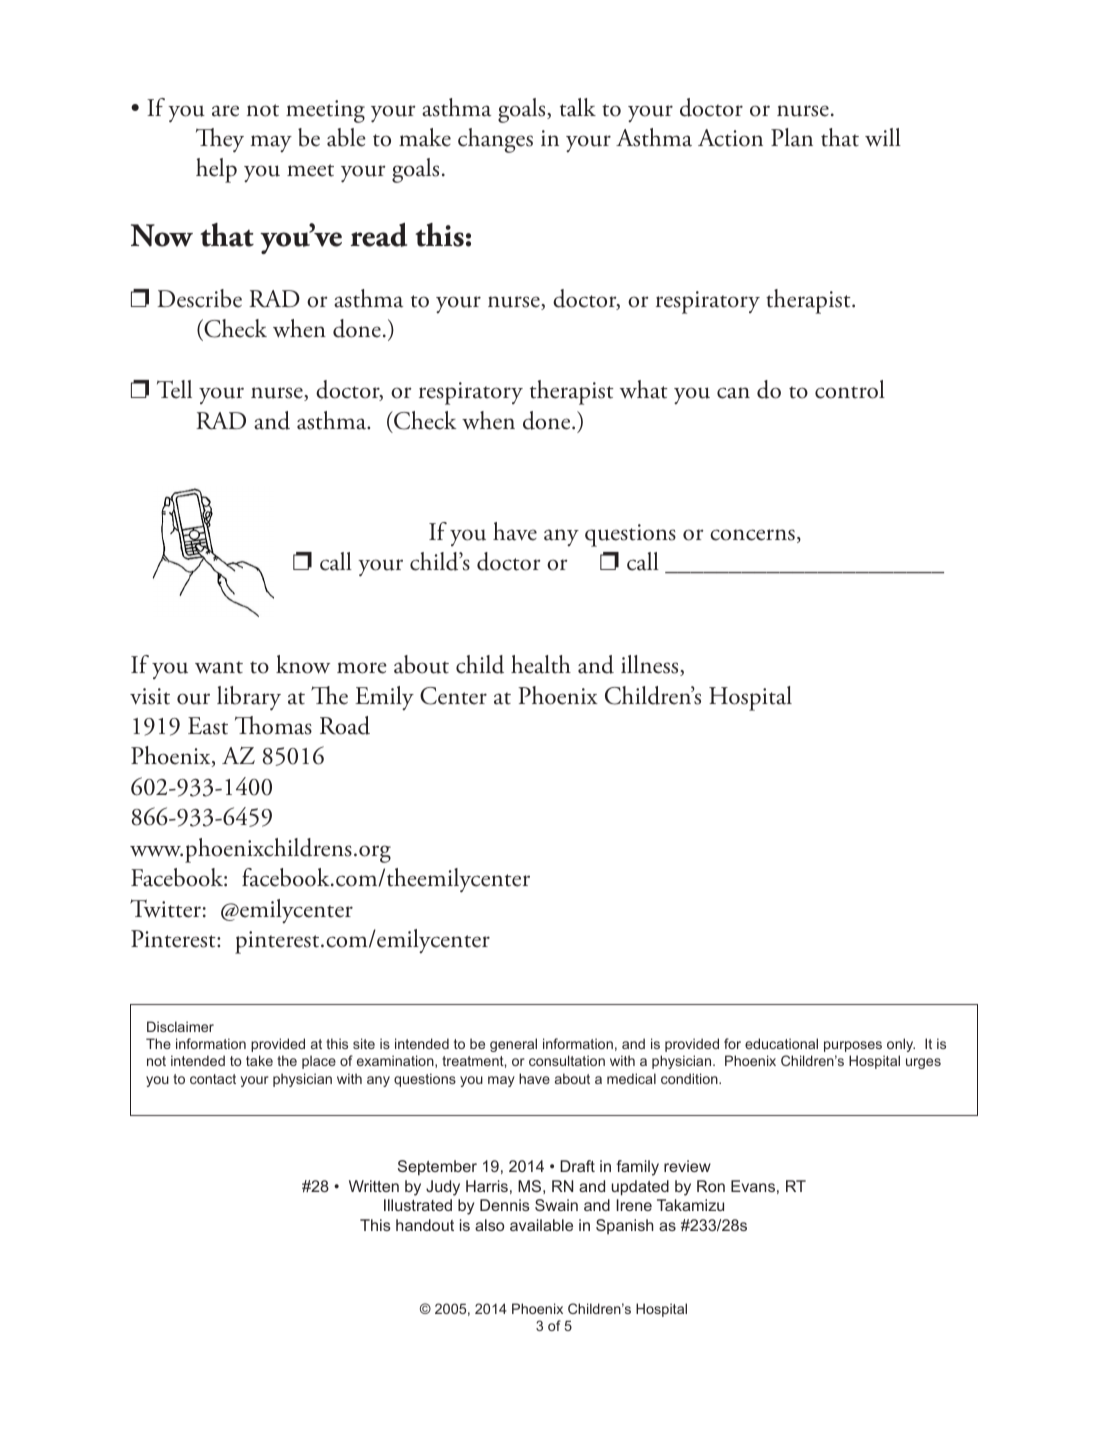 This screenshot has height=1434, width=1108. What do you see at coordinates (711, 1186) in the screenshot?
I see `Ron` at bounding box center [711, 1186].
